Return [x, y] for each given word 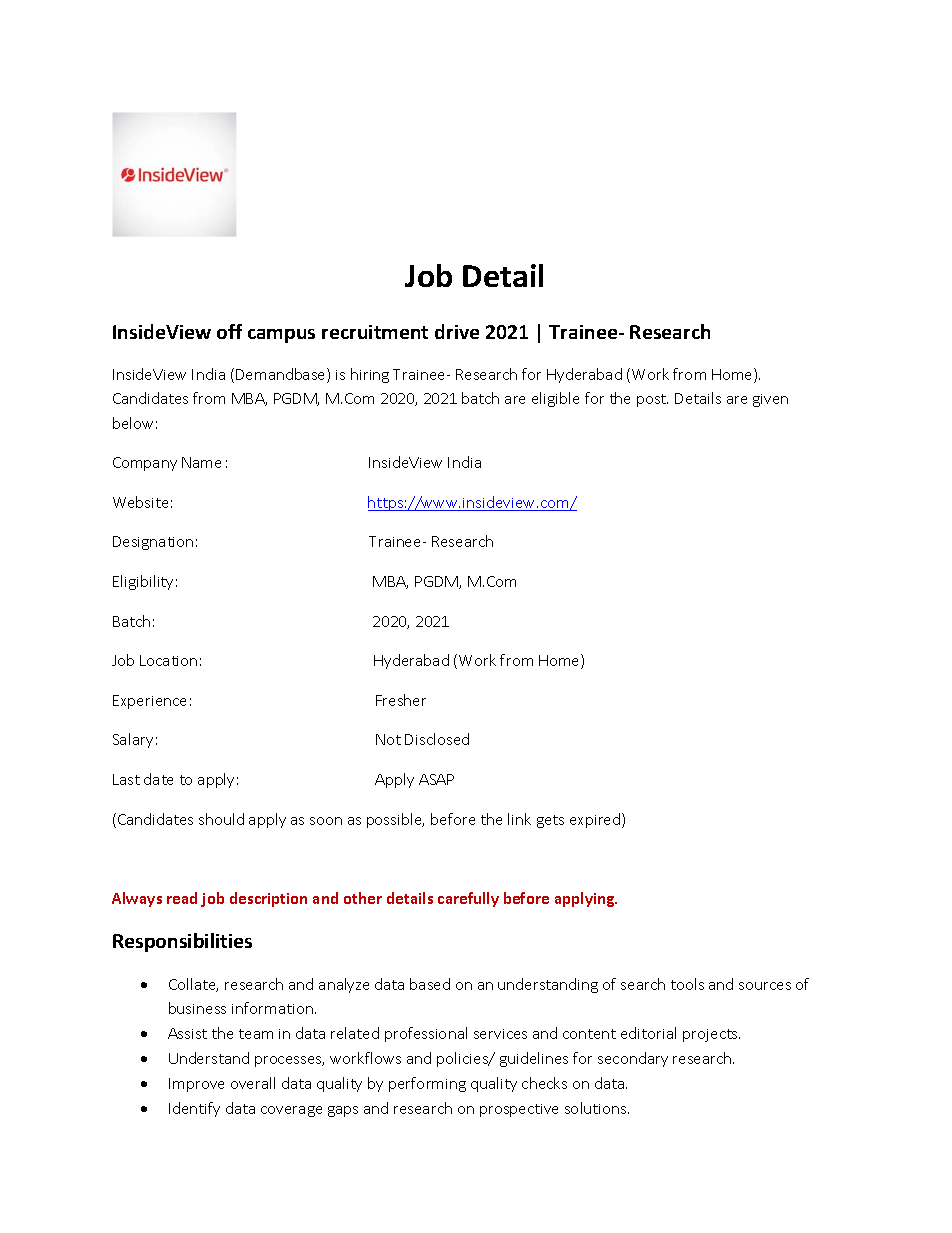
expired [596, 820]
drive [457, 331]
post [652, 400]
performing [427, 1084]
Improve [196, 1085]
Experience [149, 702]
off [229, 331]
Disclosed [437, 739]
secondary [633, 1059]
